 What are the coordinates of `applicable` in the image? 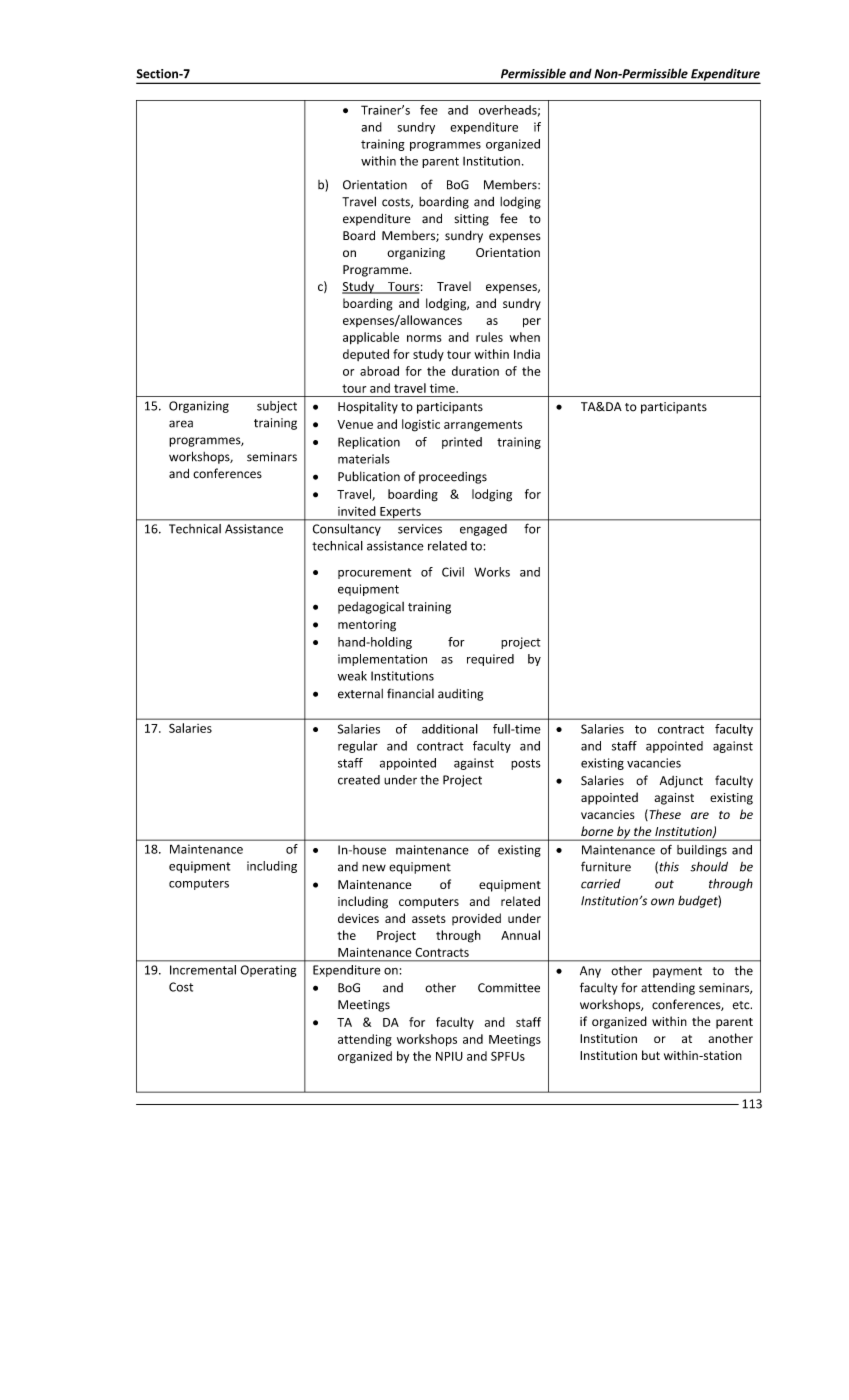 It's located at (371, 338).
